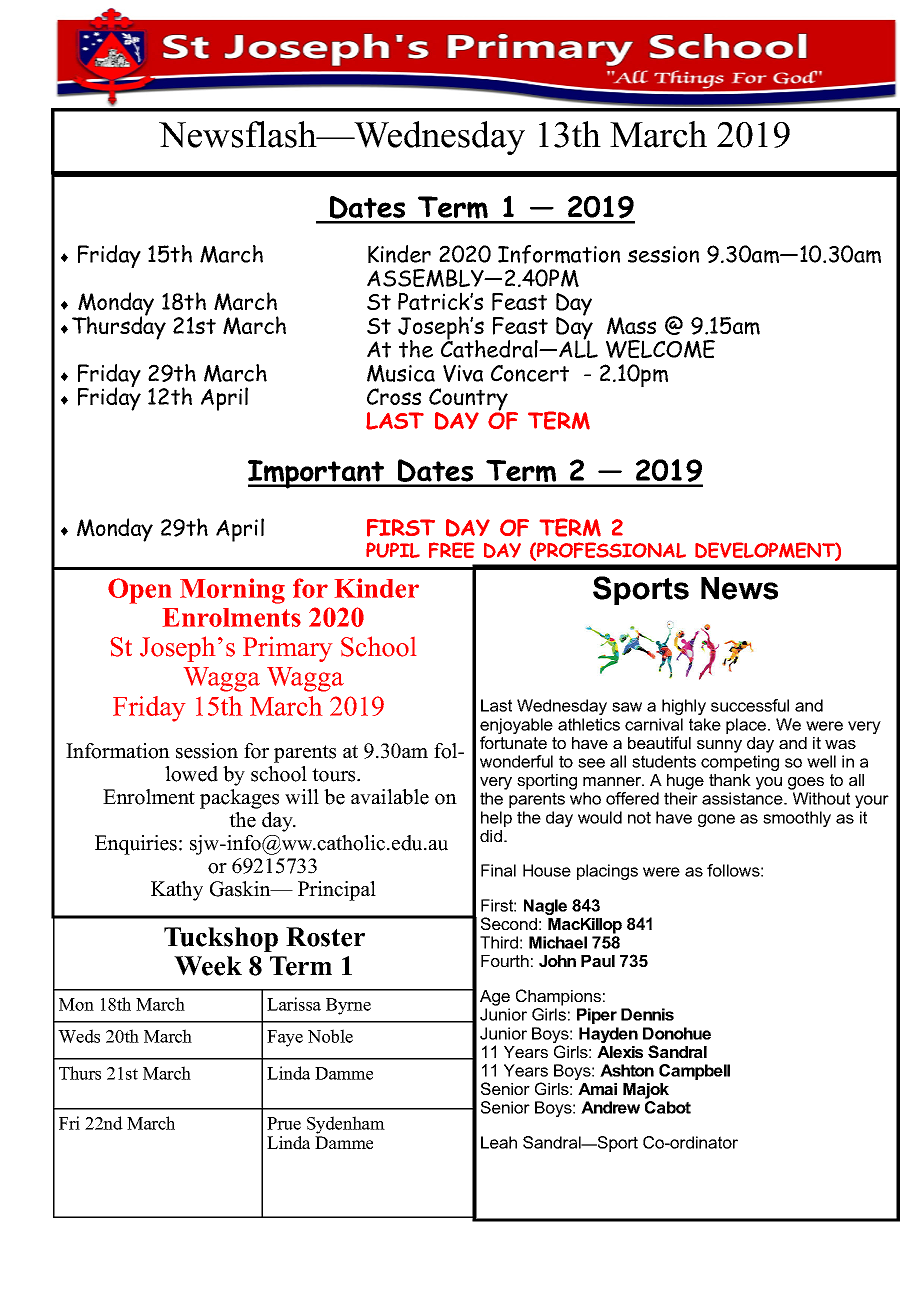 This screenshot has width=924, height=1308. Describe the element at coordinates (287, 649) in the screenshot. I see `Primary` at that location.
